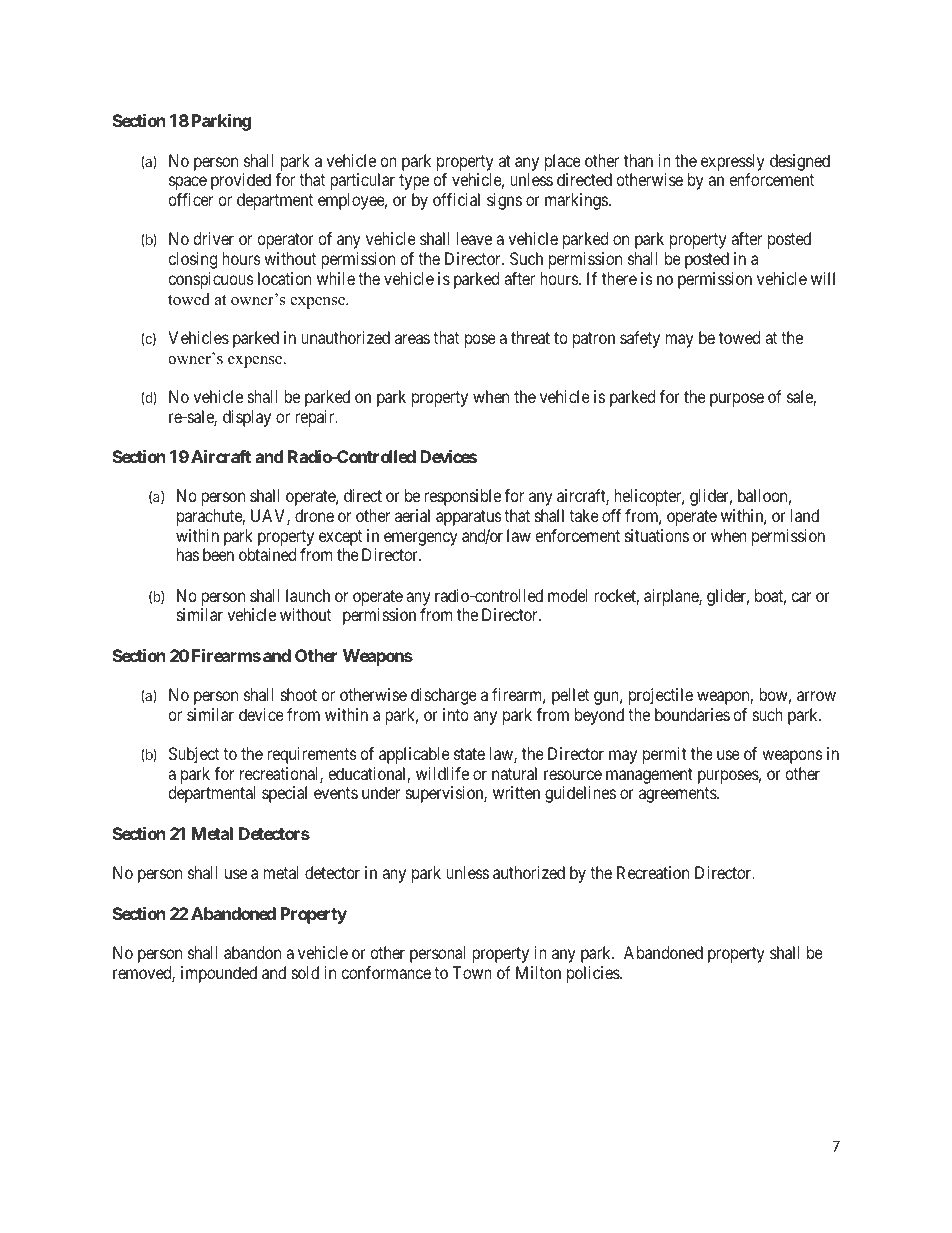 Image resolution: width=952 pixels, height=1233 pixels. I want to click on Milton, so click(538, 972).
